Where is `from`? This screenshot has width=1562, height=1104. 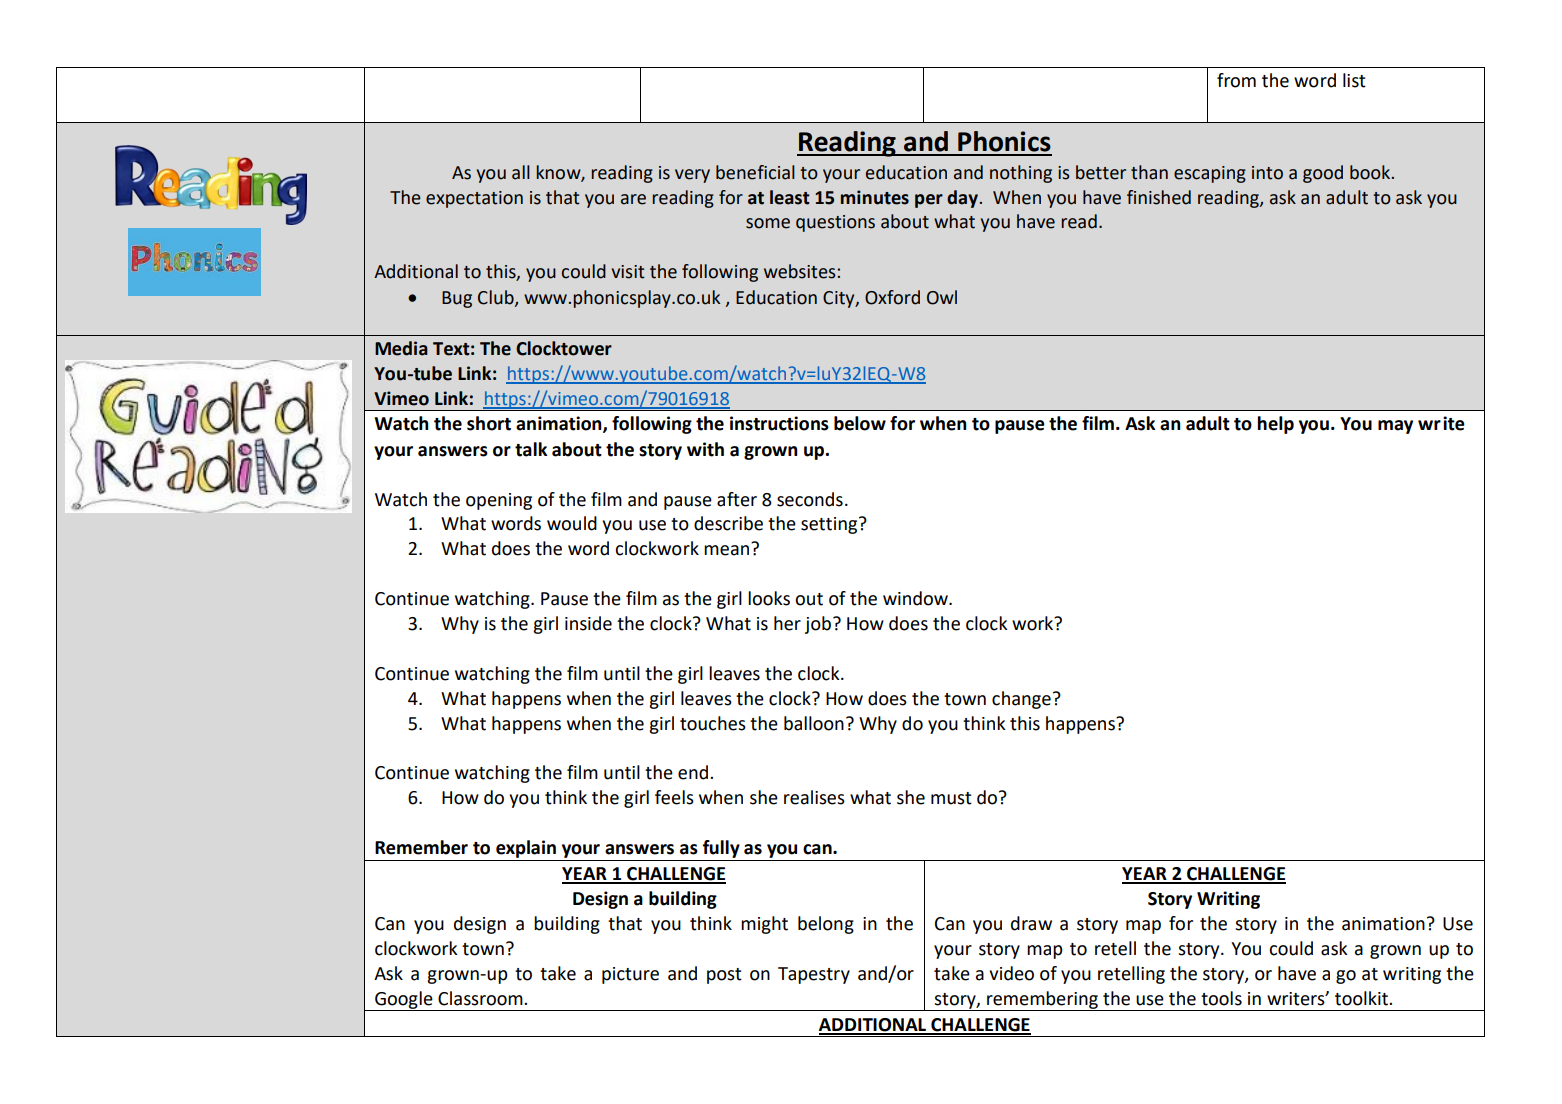 from is located at coordinates (1236, 80).
